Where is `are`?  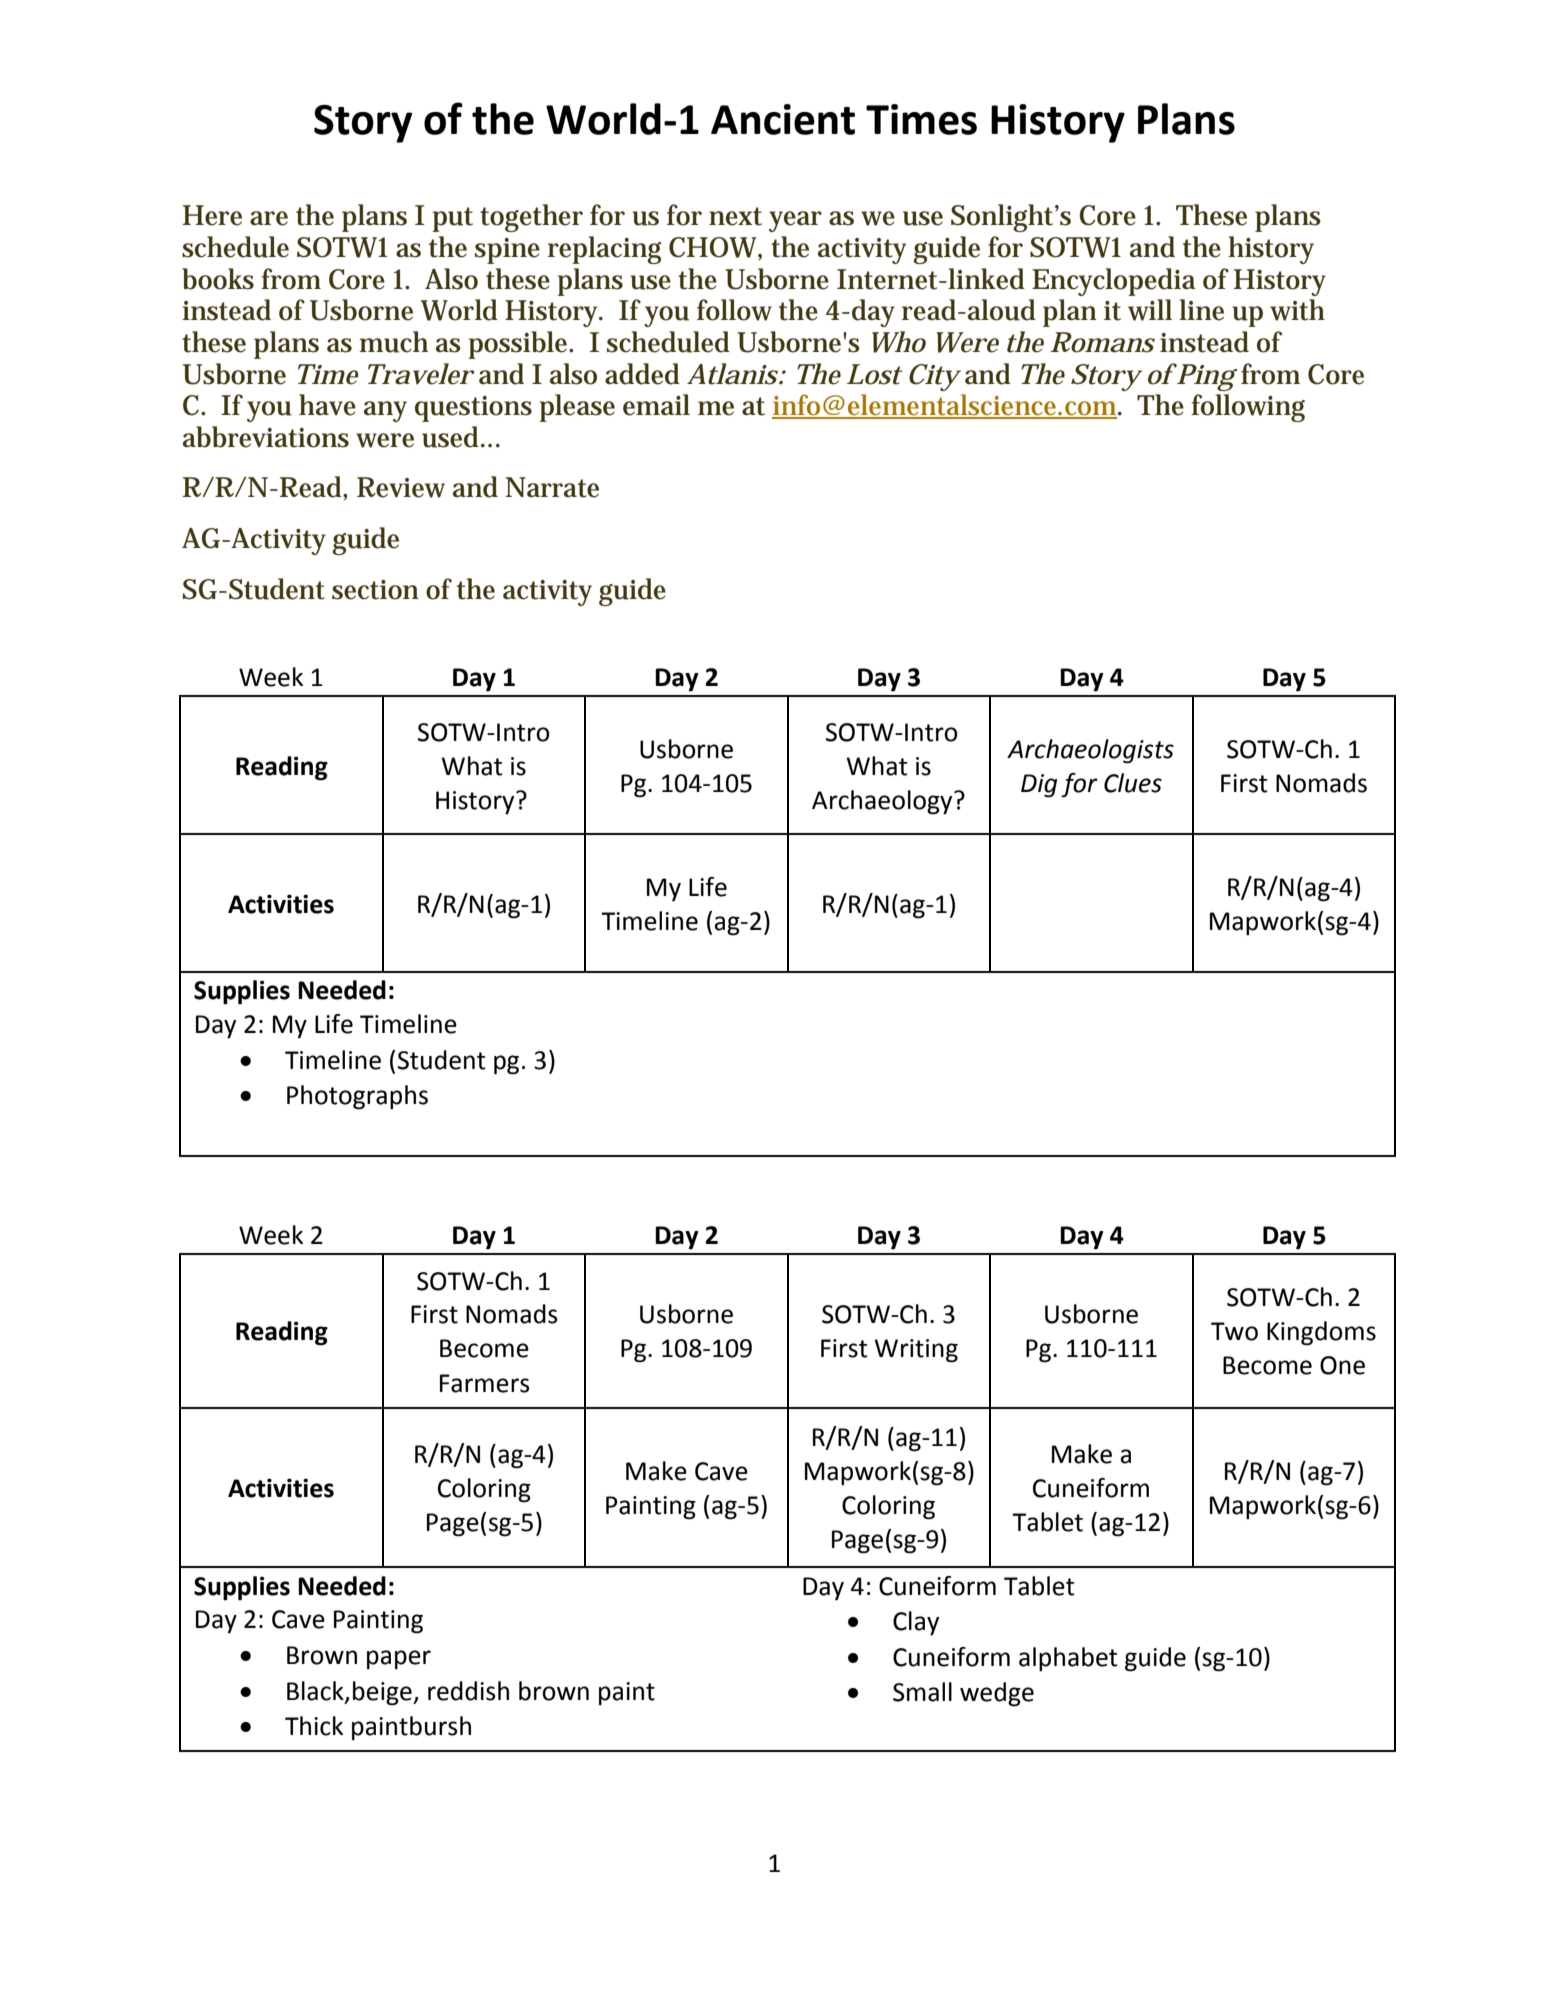 are is located at coordinates (269, 218).
